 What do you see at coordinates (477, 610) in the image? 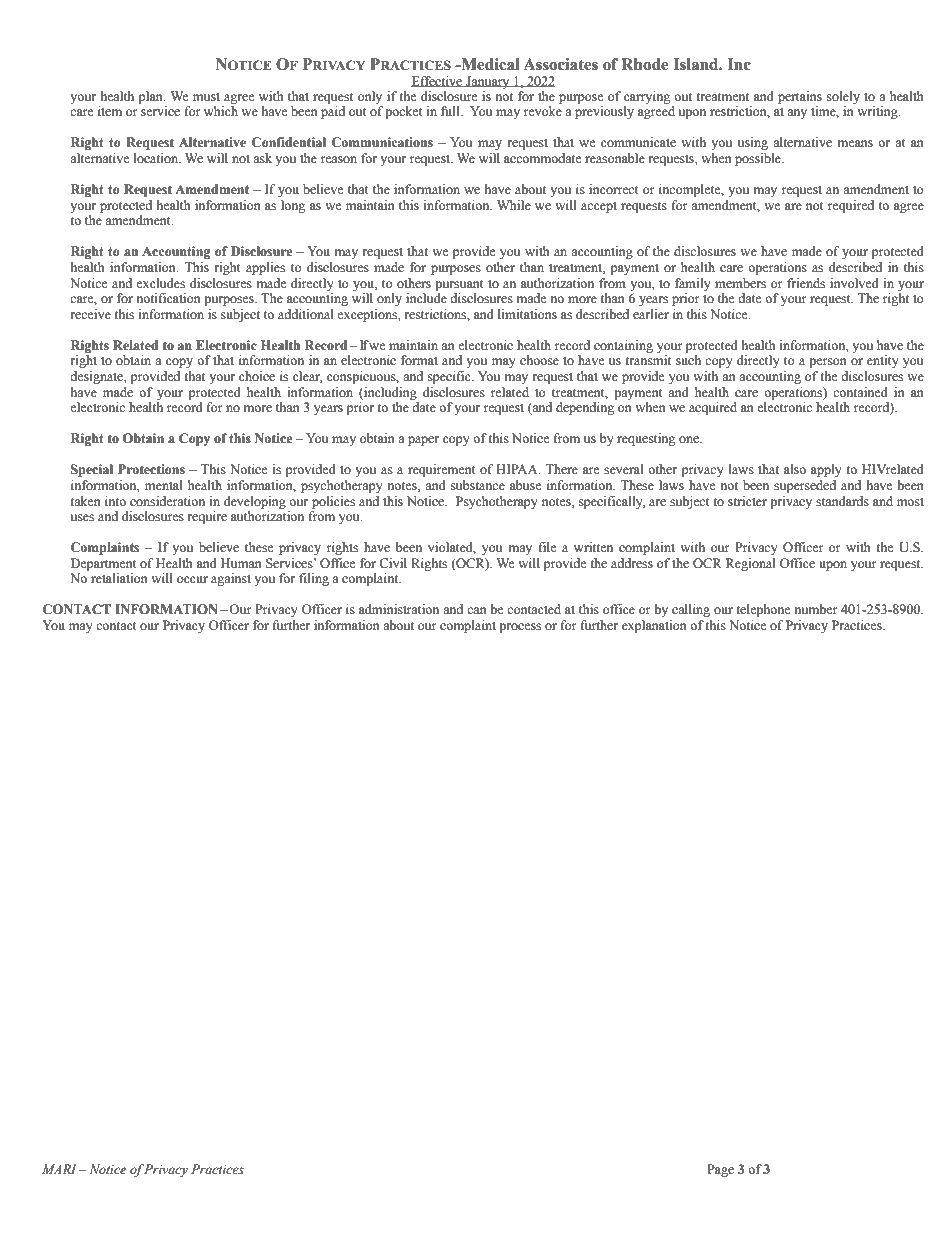
I see `can` at bounding box center [477, 610].
